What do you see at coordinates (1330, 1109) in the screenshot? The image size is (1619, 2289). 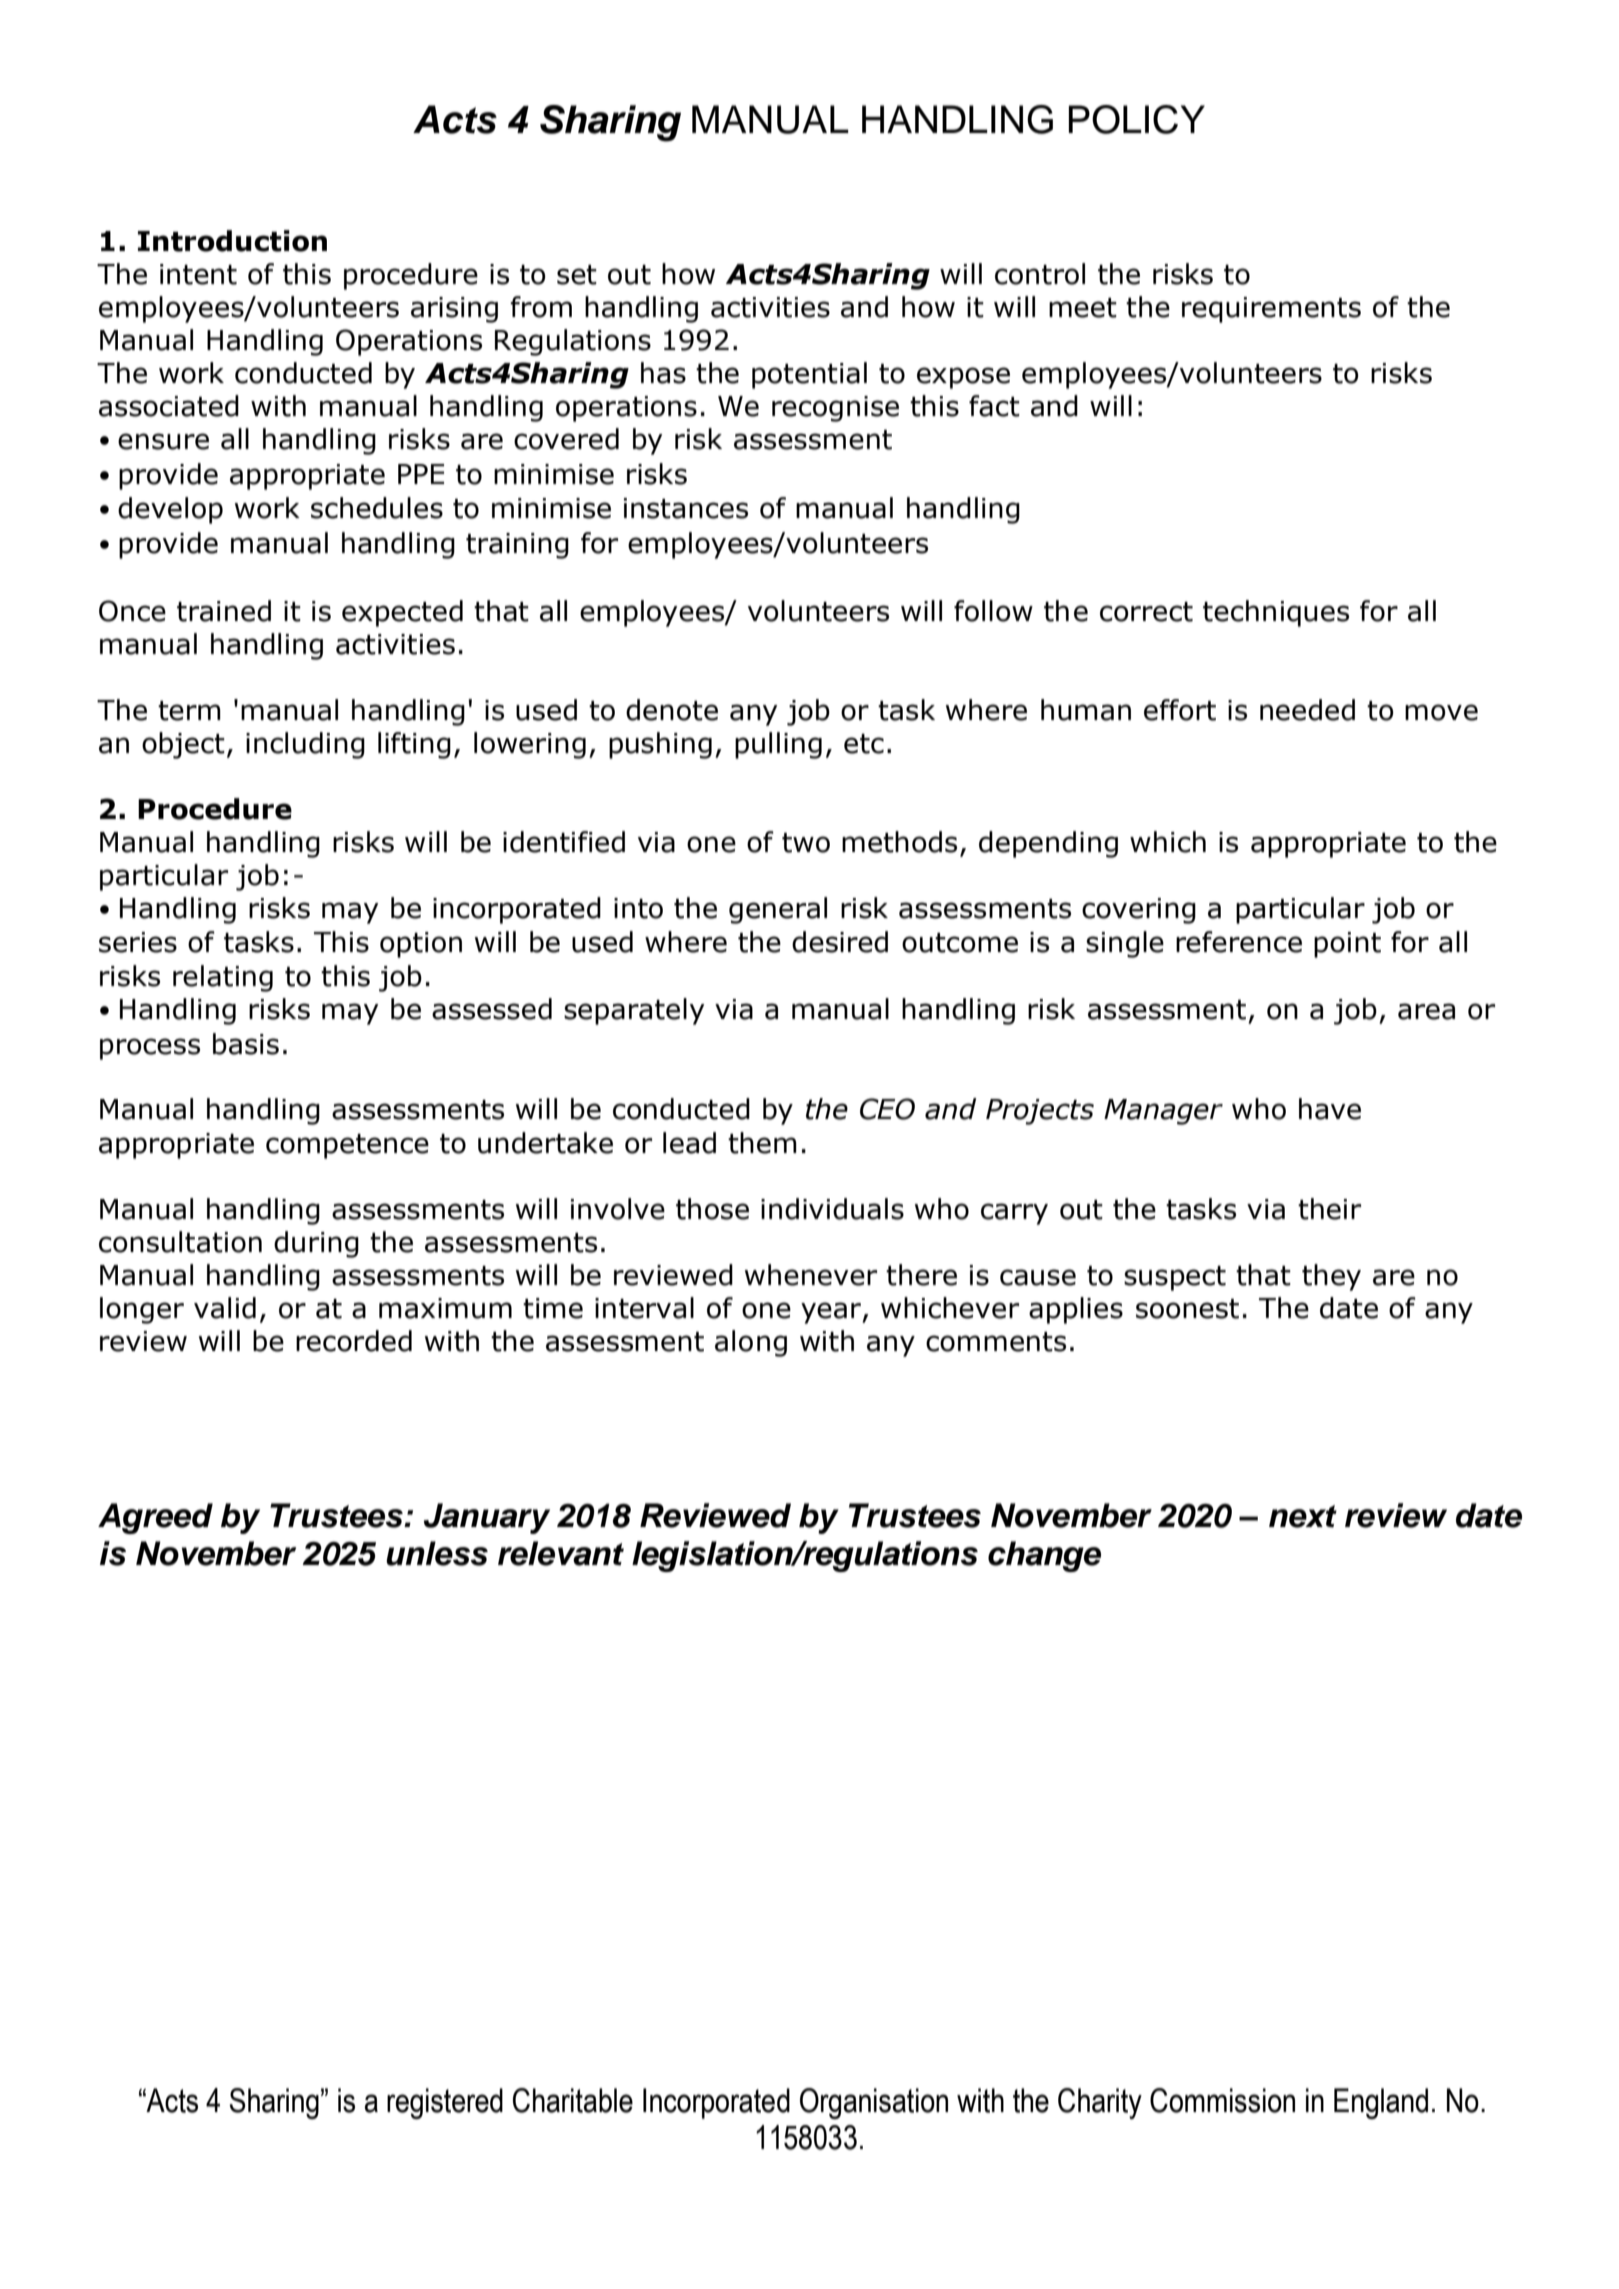 I see `have` at bounding box center [1330, 1109].
